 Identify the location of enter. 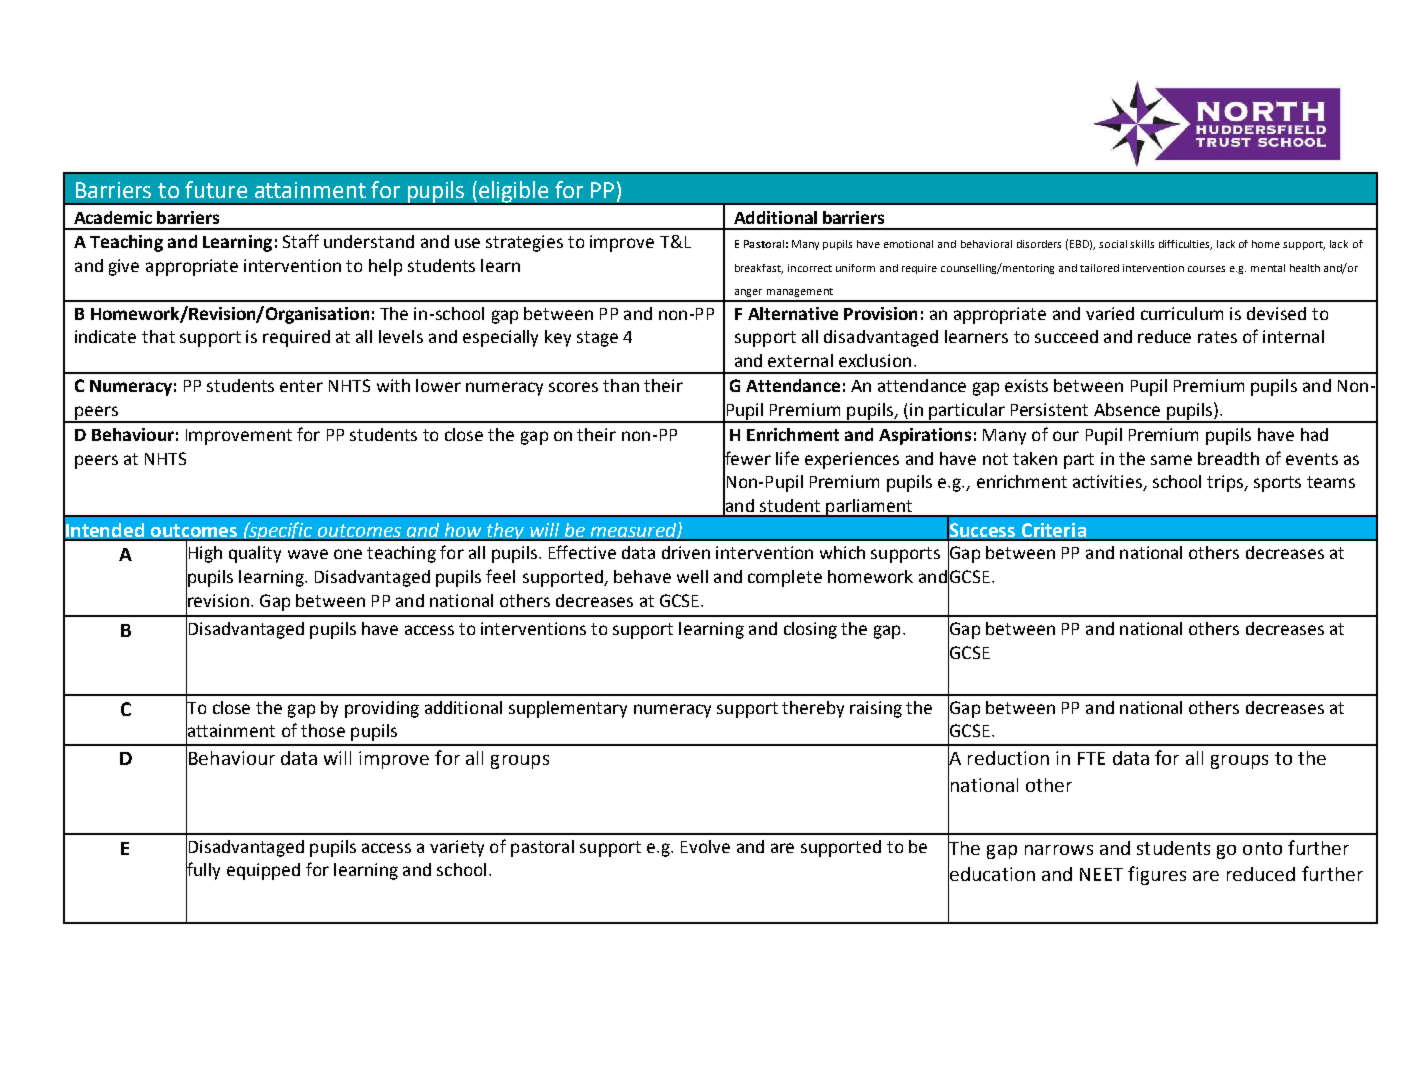
(301, 386).
